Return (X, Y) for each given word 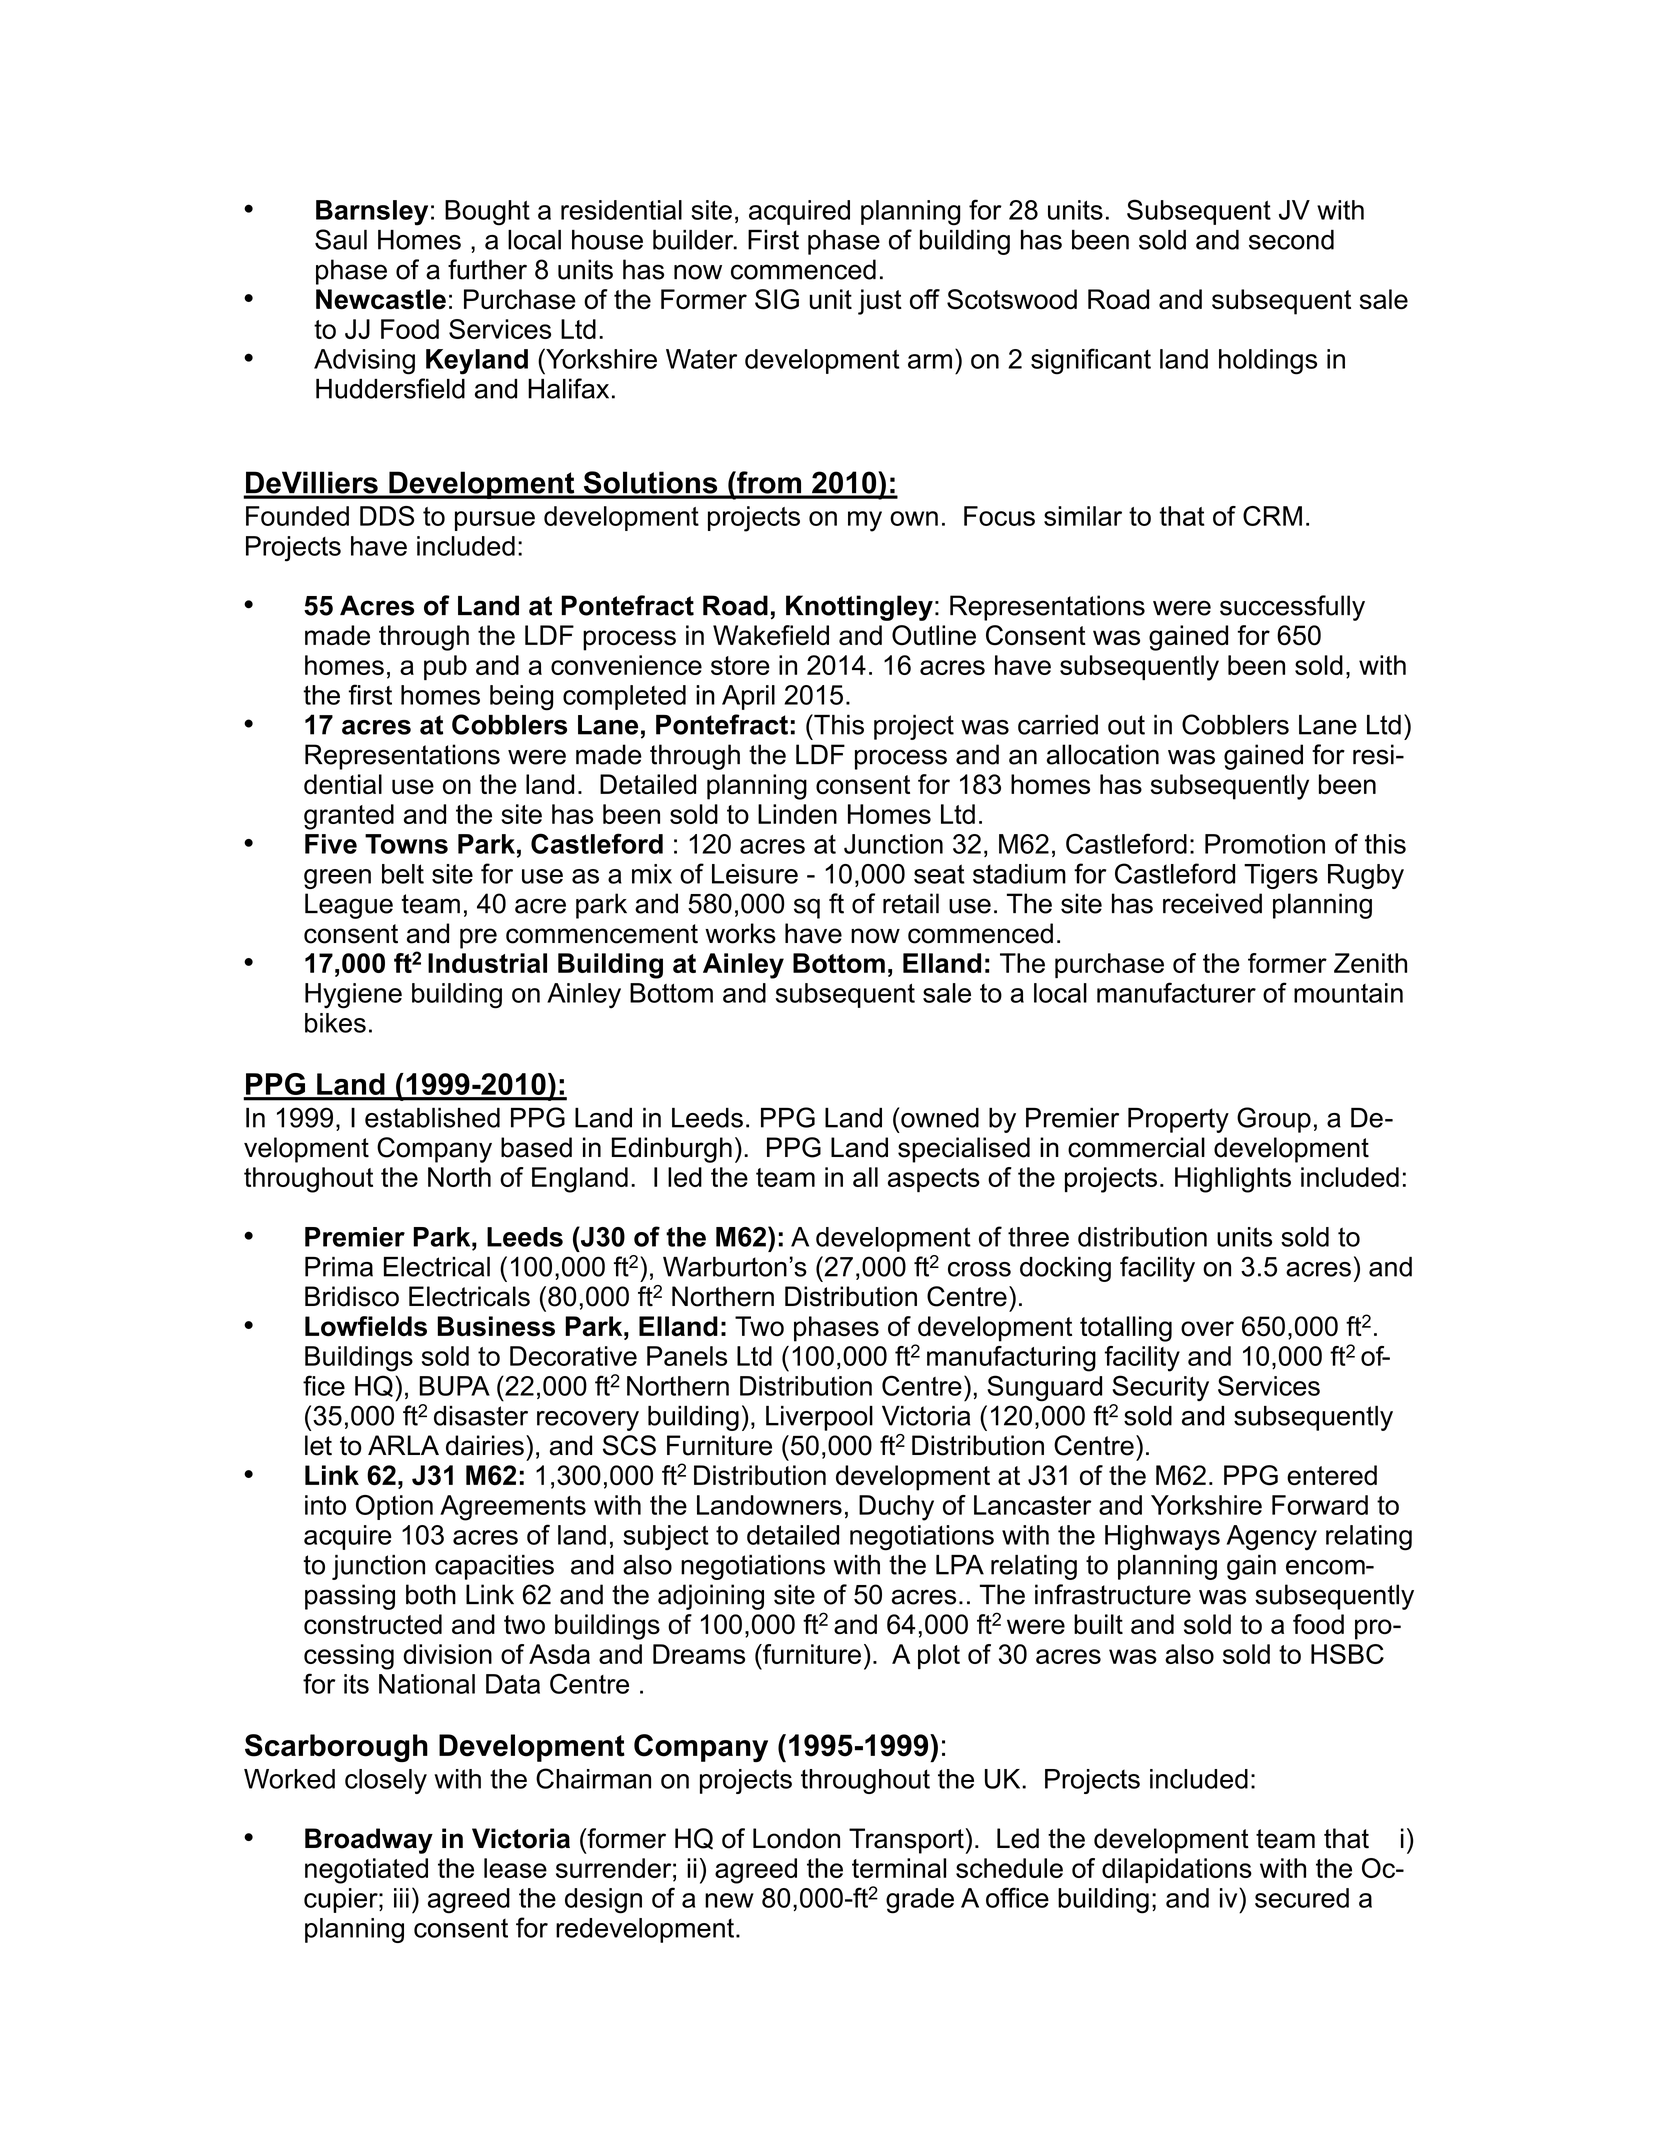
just (880, 302)
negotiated (366, 1871)
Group (1274, 1120)
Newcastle (381, 299)
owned (939, 1117)
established (432, 1117)
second (1291, 239)
